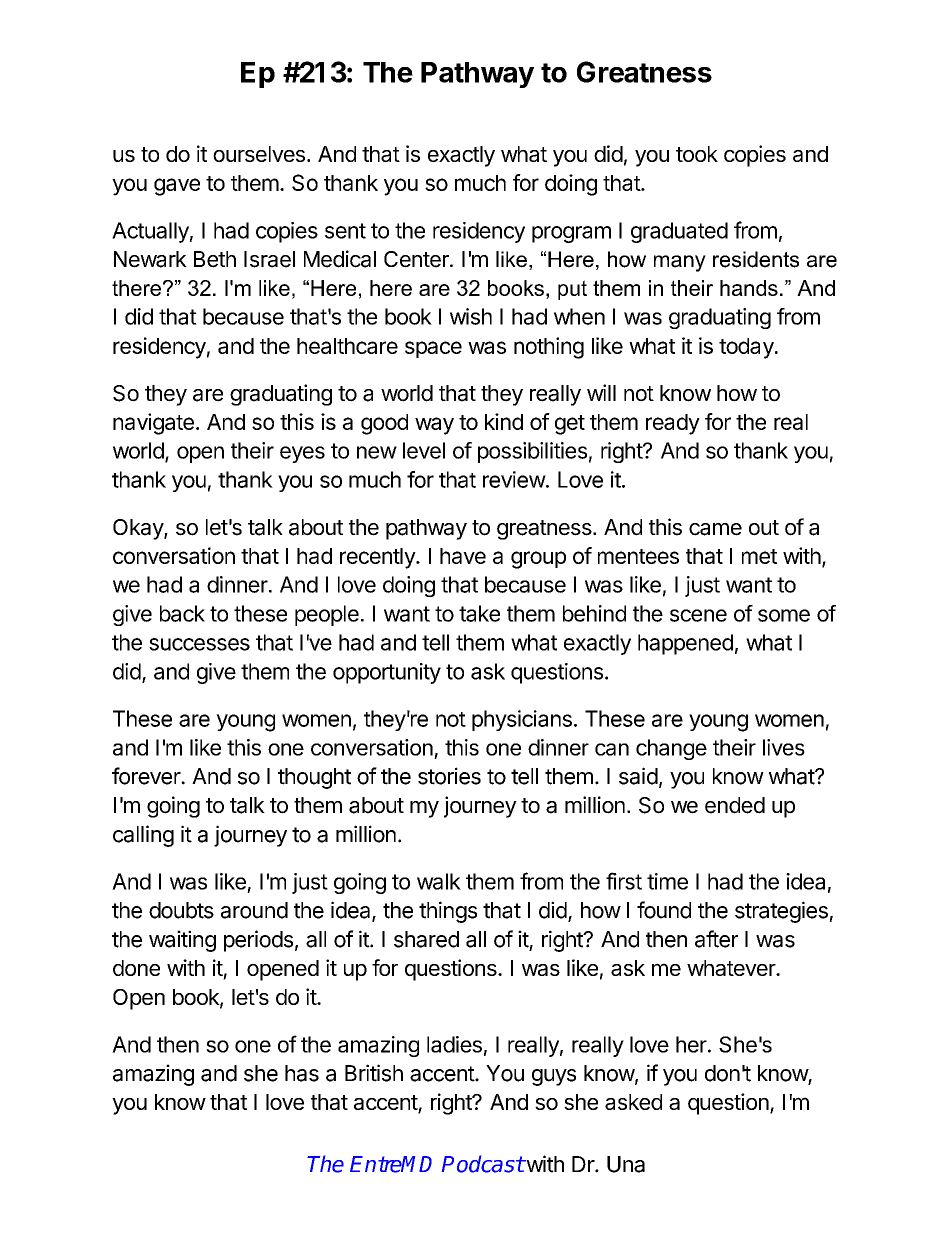 The image size is (952, 1233). Describe the element at coordinates (667, 881) in the screenshot. I see `time` at that location.
